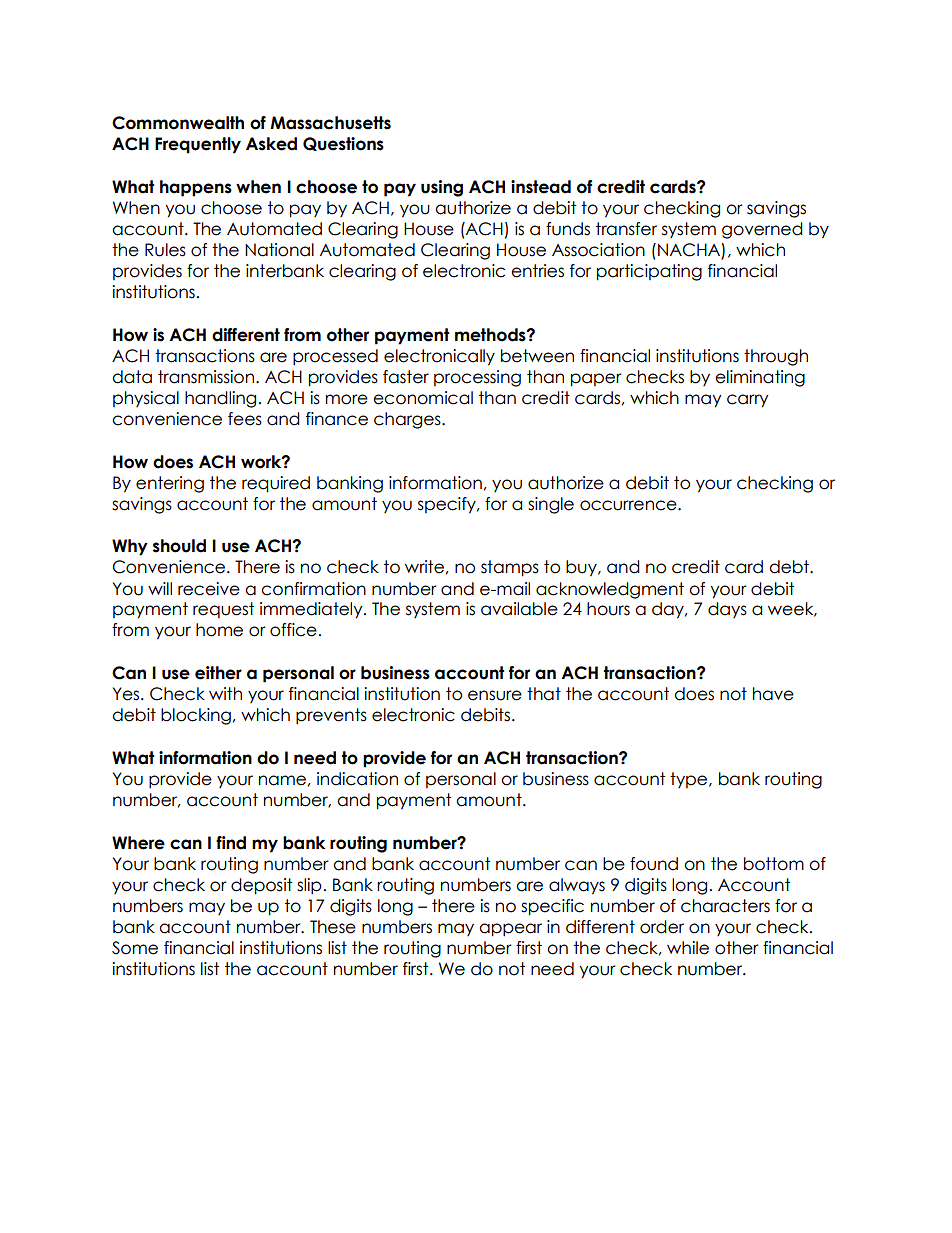 The height and width of the screenshot is (1233, 952). What do you see at coordinates (790, 567) in the screenshot?
I see `debt` at bounding box center [790, 567].
